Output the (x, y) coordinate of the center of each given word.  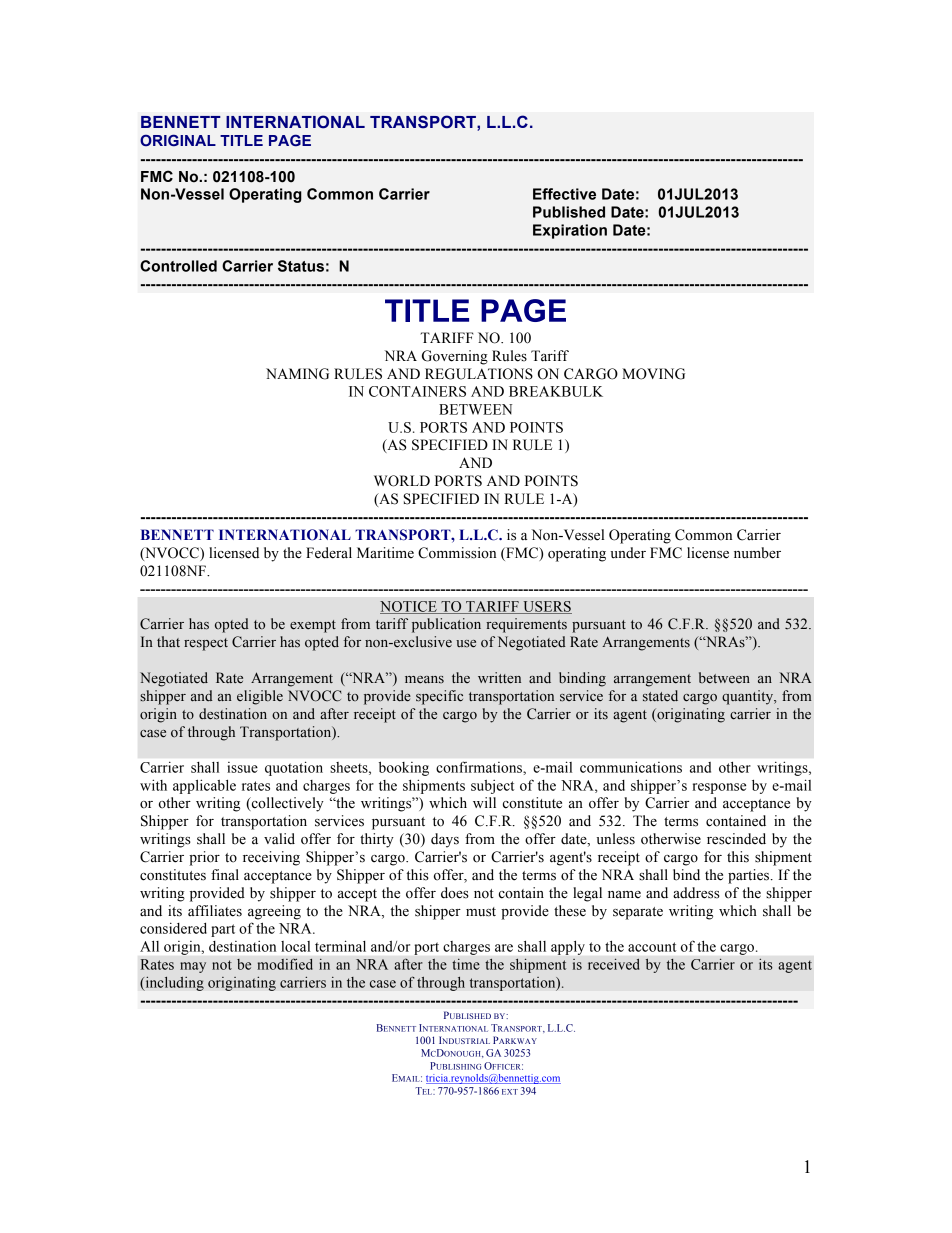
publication (446, 625)
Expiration (570, 231)
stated (660, 696)
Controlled (178, 266)
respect (206, 644)
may (193, 967)
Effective (564, 194)
